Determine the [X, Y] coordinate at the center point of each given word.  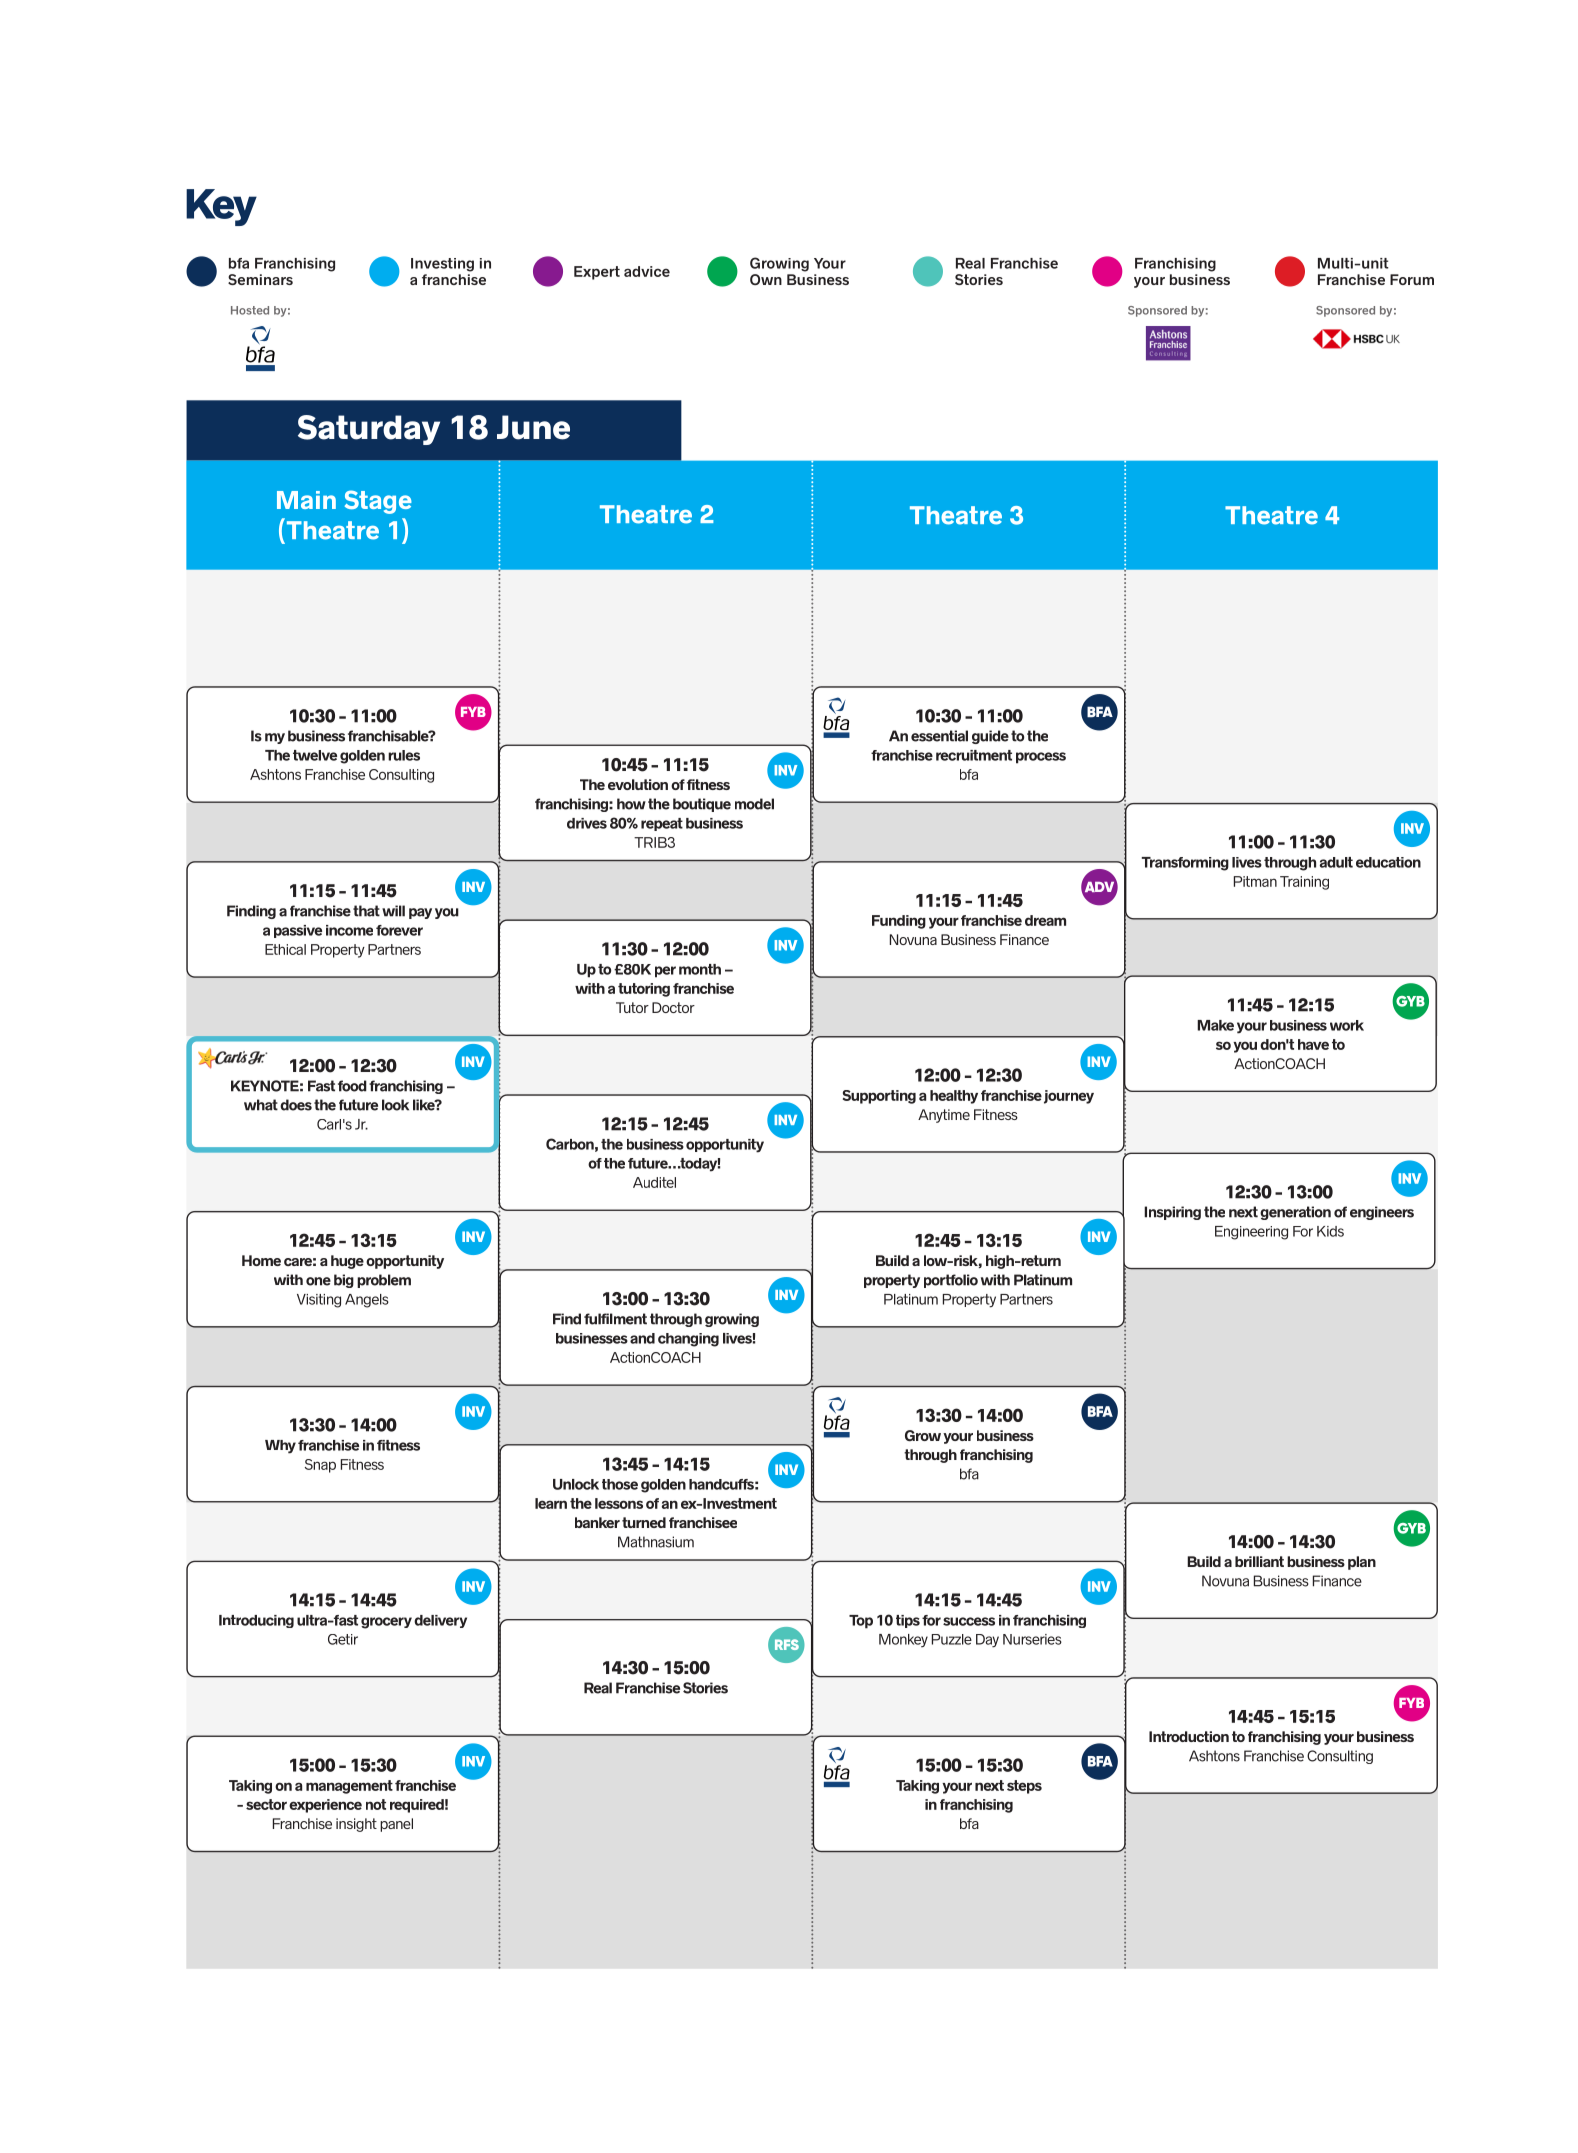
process [1041, 758]
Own [766, 279]
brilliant [1259, 1561]
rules [404, 755]
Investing [442, 265]
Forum [1412, 279]
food [352, 1086]
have [1313, 1044]
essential [939, 736]
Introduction [1189, 1736]
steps [1024, 1787]
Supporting [879, 1097]
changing [688, 1340]
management [349, 1787]
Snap [320, 1466]
